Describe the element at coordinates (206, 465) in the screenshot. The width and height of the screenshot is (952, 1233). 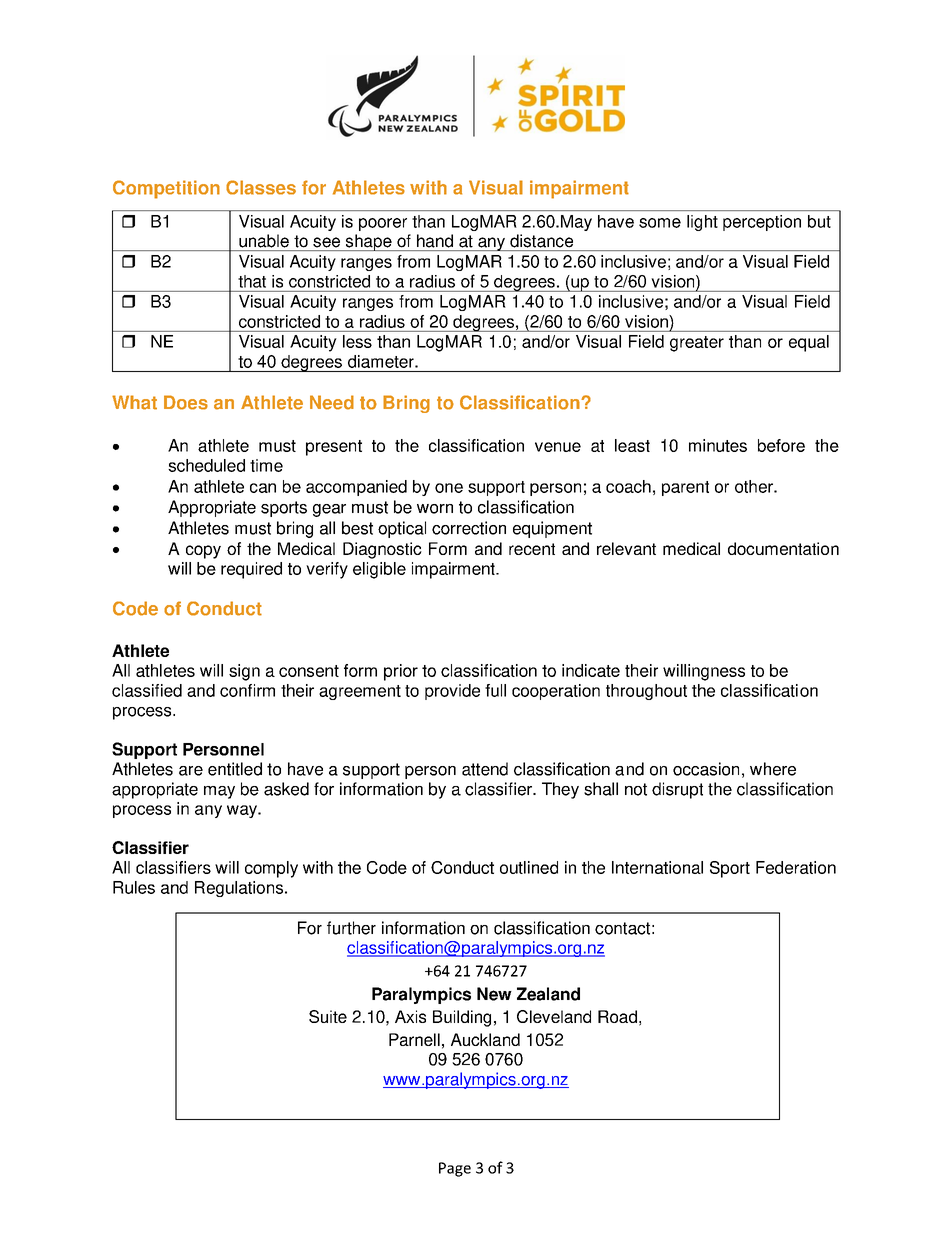
I see `scheduled` at that location.
